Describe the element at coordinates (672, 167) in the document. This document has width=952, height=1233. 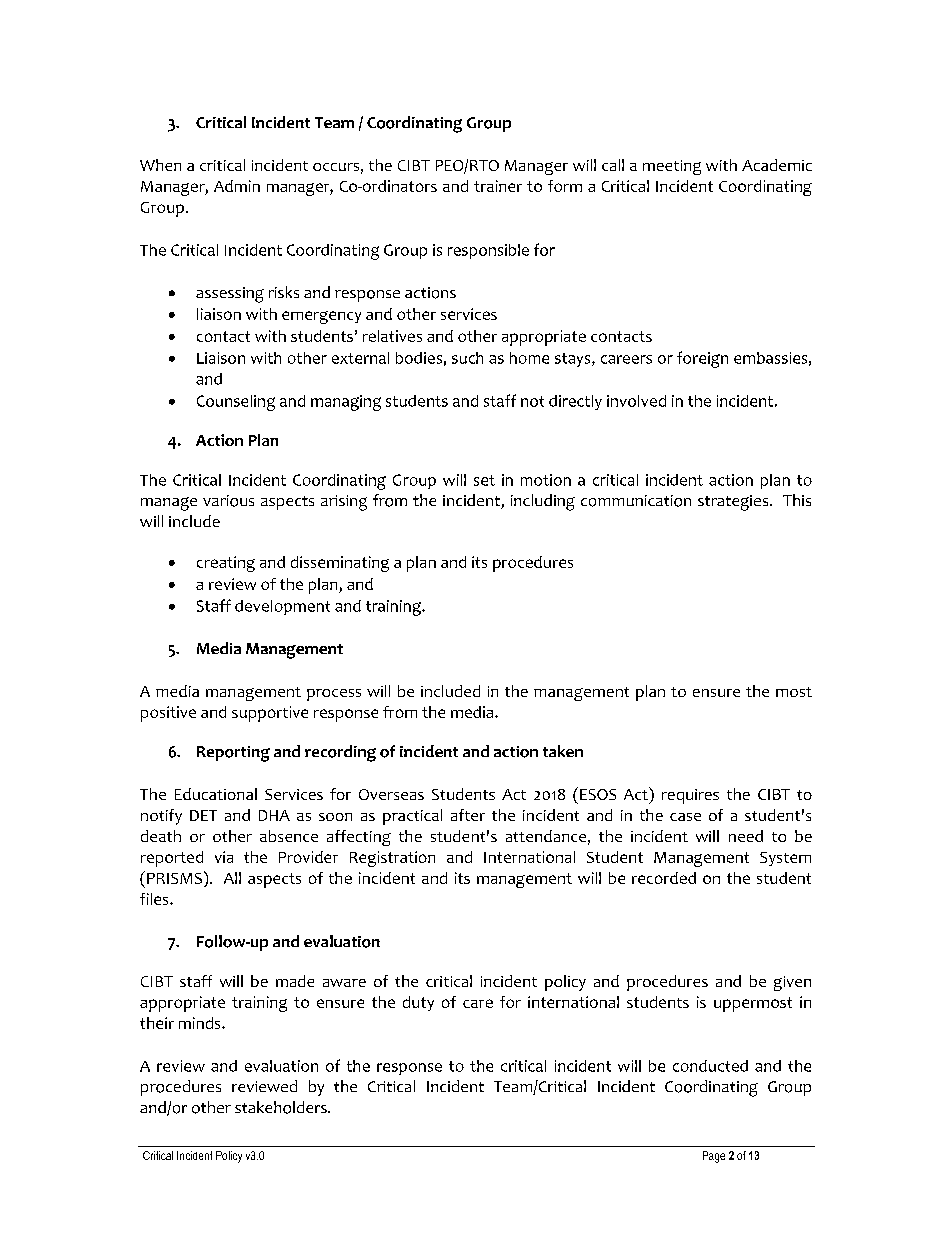
I see `meeting` at that location.
